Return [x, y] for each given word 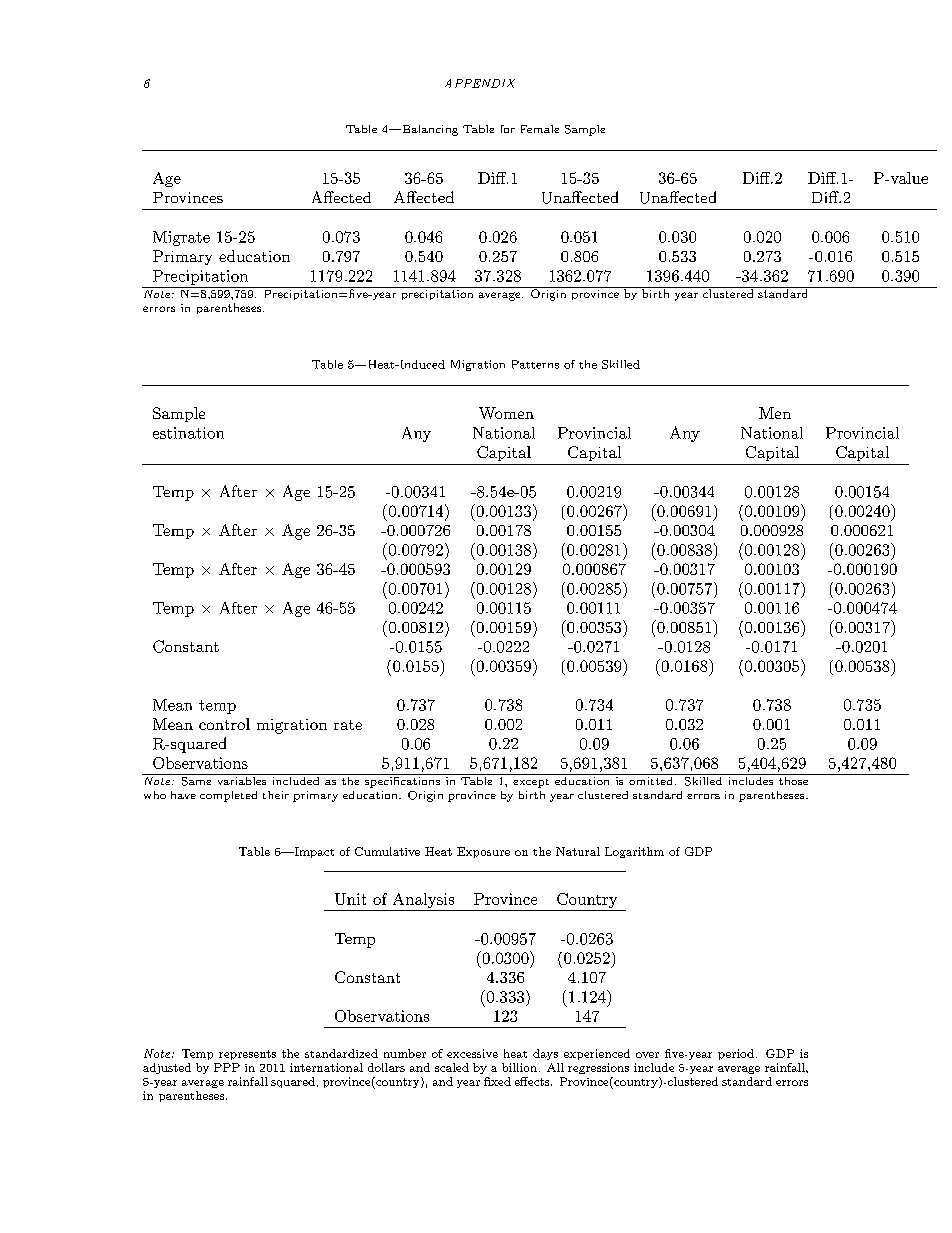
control [224, 724]
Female [540, 129]
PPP [227, 1067]
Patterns [535, 364]
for [508, 129]
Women [506, 413]
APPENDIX [480, 83]
